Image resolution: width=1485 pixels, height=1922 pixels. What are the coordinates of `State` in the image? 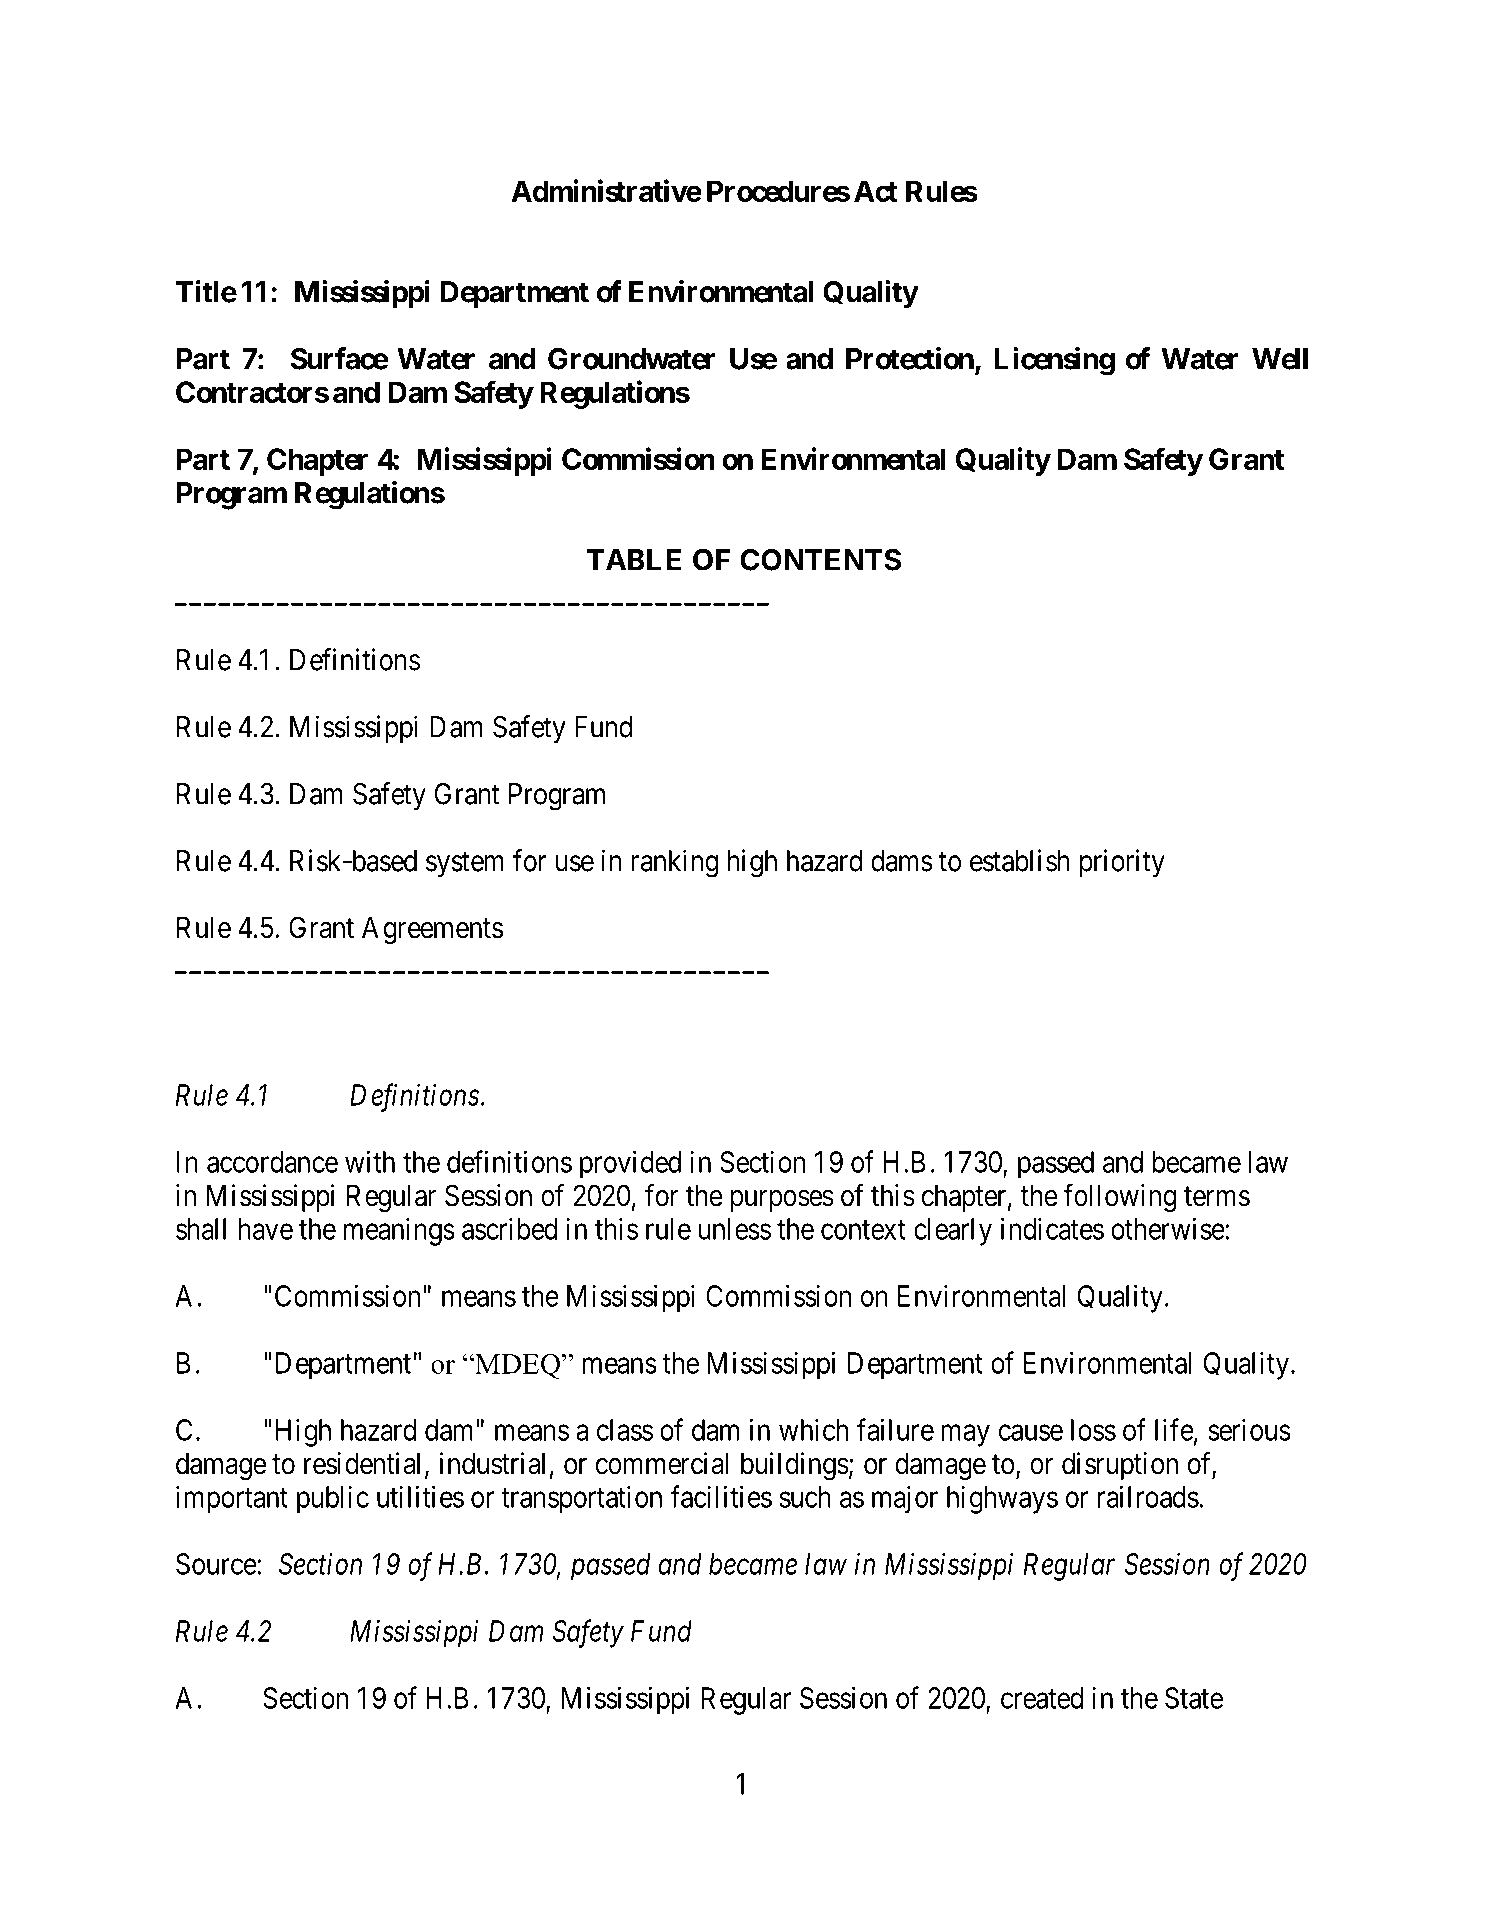 It's located at (1194, 1698).
